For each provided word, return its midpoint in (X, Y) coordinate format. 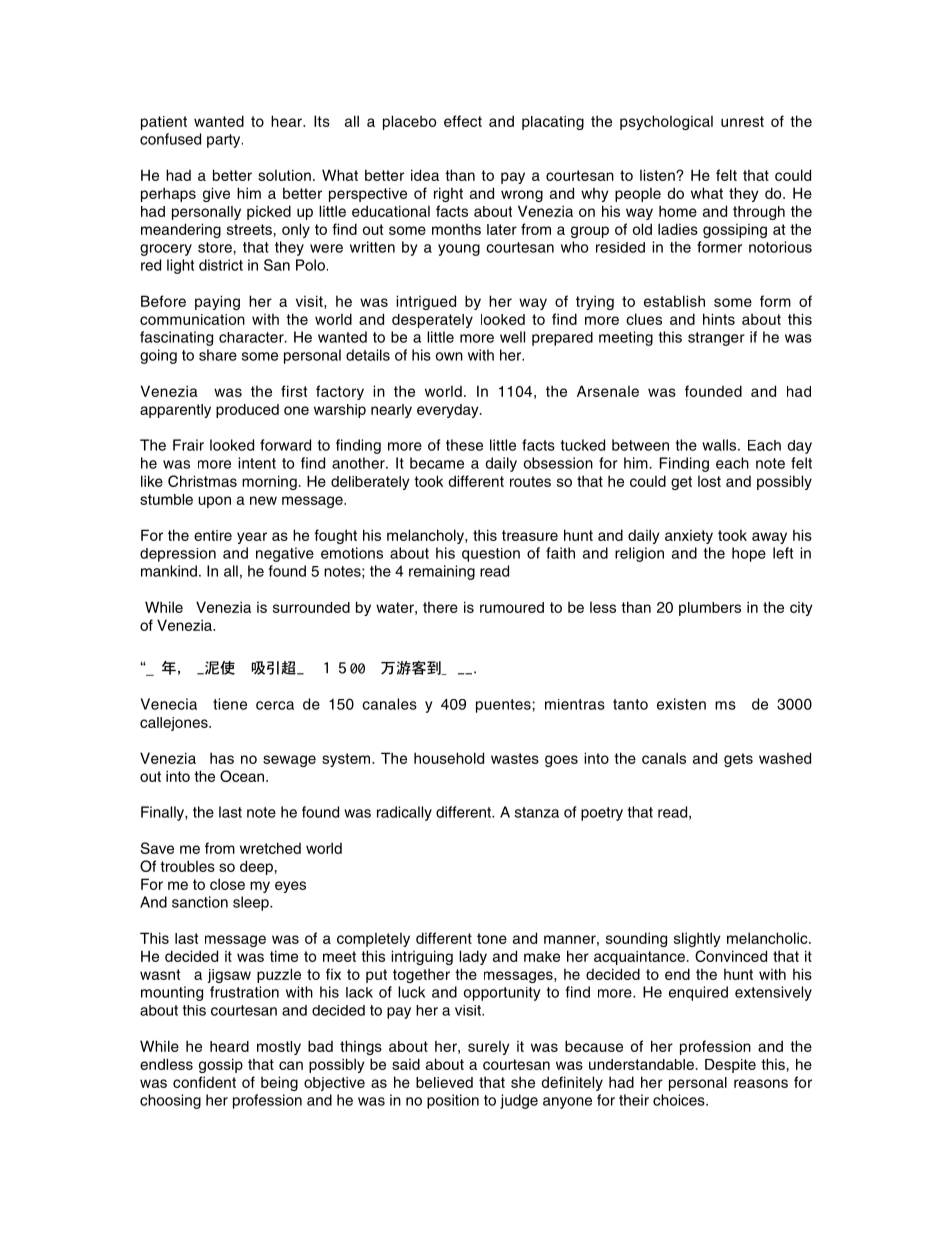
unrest (742, 121)
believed (444, 1082)
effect (463, 121)
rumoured (512, 607)
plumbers (710, 609)
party (225, 141)
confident (204, 1082)
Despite (730, 1066)
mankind (169, 571)
